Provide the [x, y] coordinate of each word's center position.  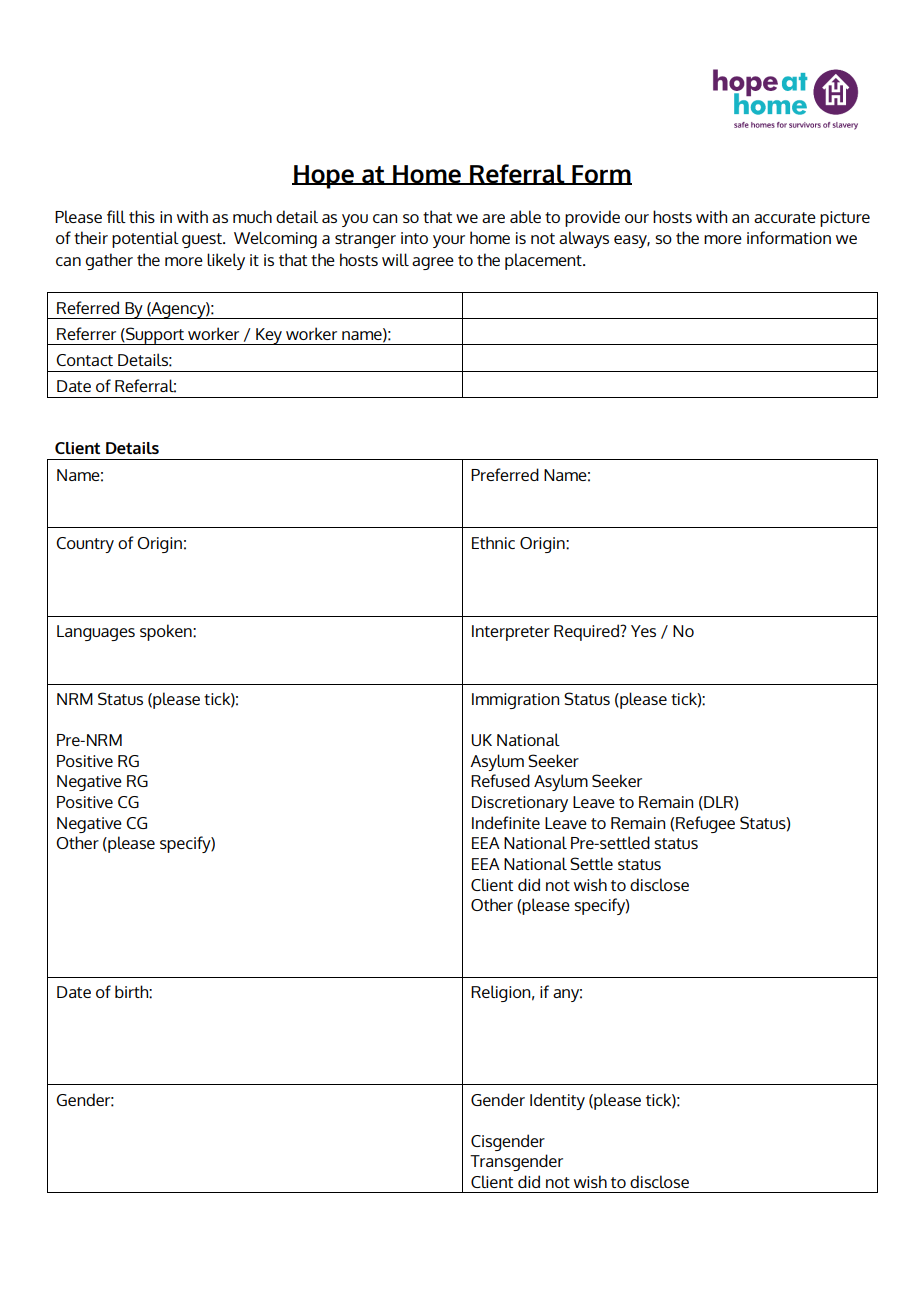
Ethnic [493, 542]
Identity [557, 1101]
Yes [643, 631]
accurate [785, 217]
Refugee [705, 824]
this [142, 216]
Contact [84, 360]
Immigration [515, 701]
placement [544, 261]
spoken [167, 632]
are [493, 218]
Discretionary [520, 804]
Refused [500, 780]
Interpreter [511, 633]
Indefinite [506, 822]
